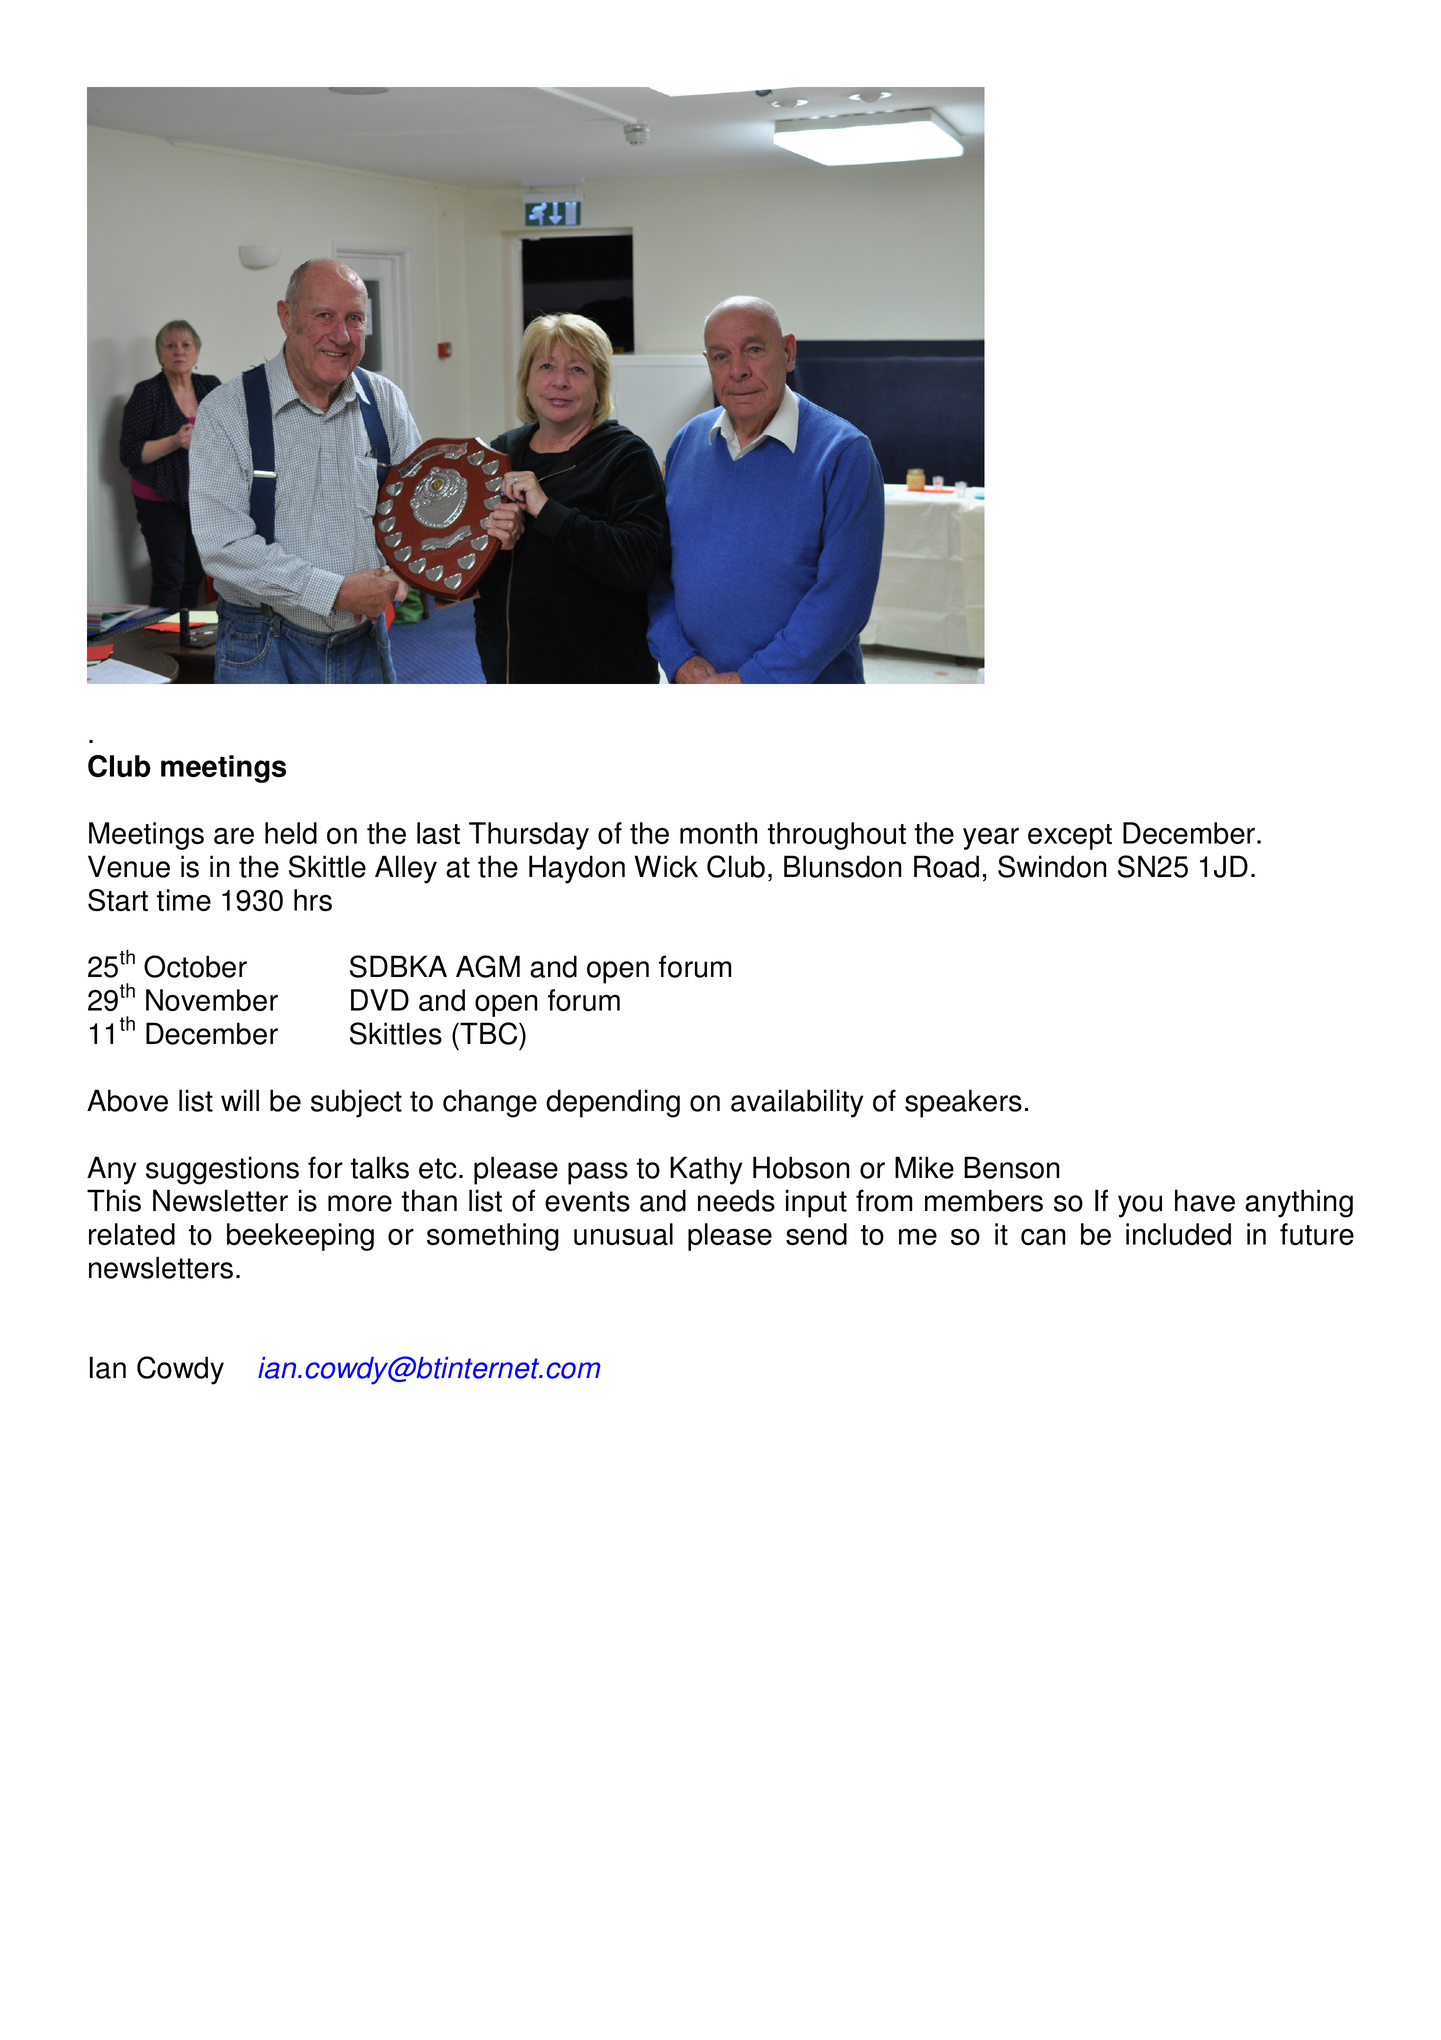 The height and width of the image is (2040, 1441). What do you see at coordinates (212, 1000) in the image?
I see `November` at bounding box center [212, 1000].
